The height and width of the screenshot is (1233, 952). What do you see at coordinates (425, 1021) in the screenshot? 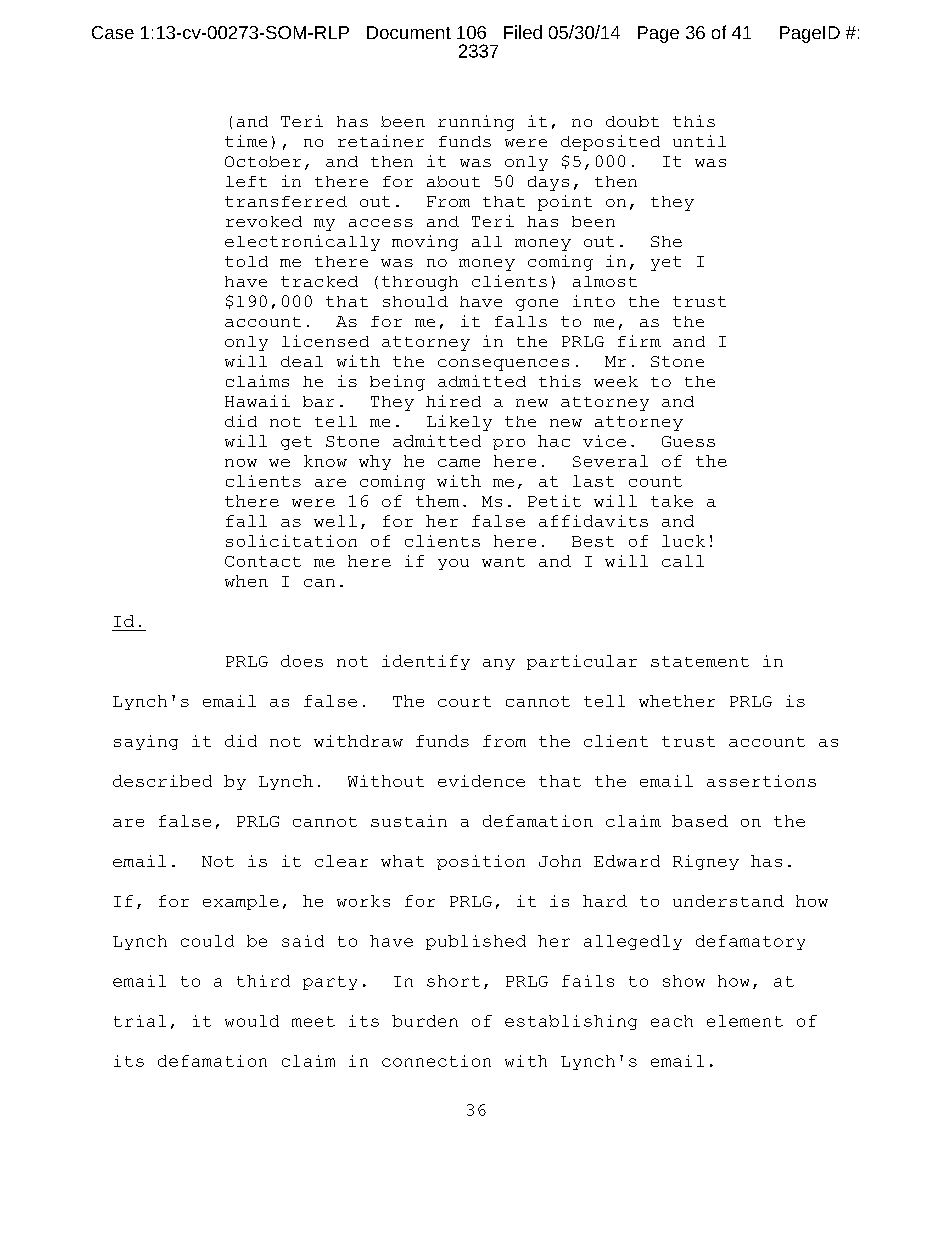
I see `burden` at bounding box center [425, 1021].
